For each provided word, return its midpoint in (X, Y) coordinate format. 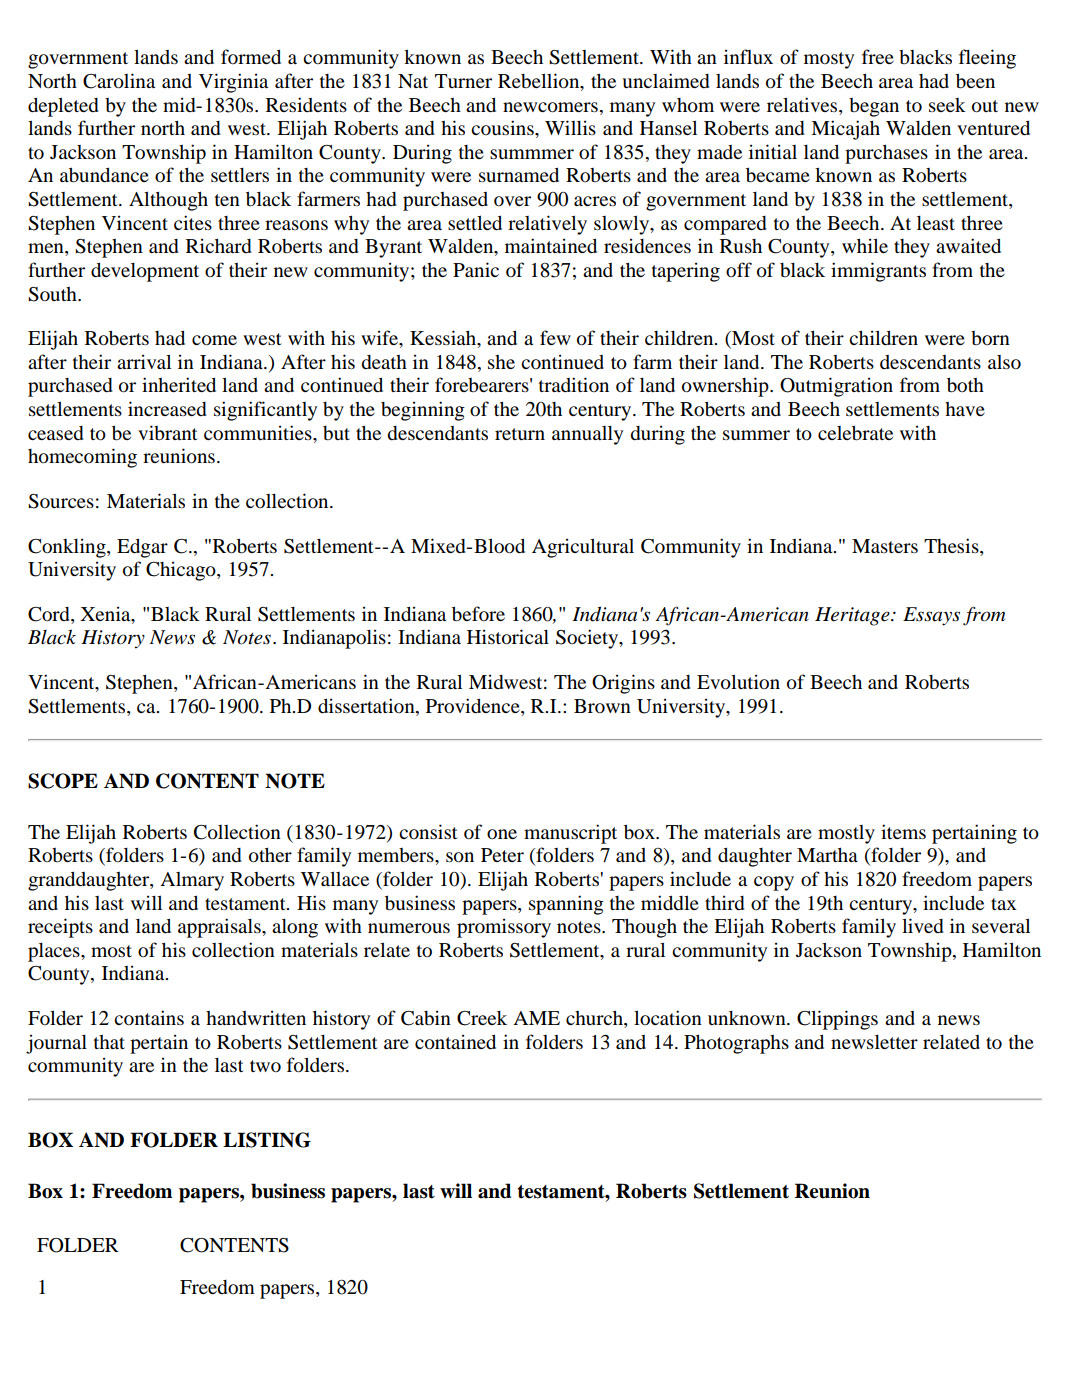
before (478, 614)
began (874, 107)
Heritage (853, 616)
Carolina (119, 81)
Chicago (182, 571)
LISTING (267, 1140)
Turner (463, 81)
